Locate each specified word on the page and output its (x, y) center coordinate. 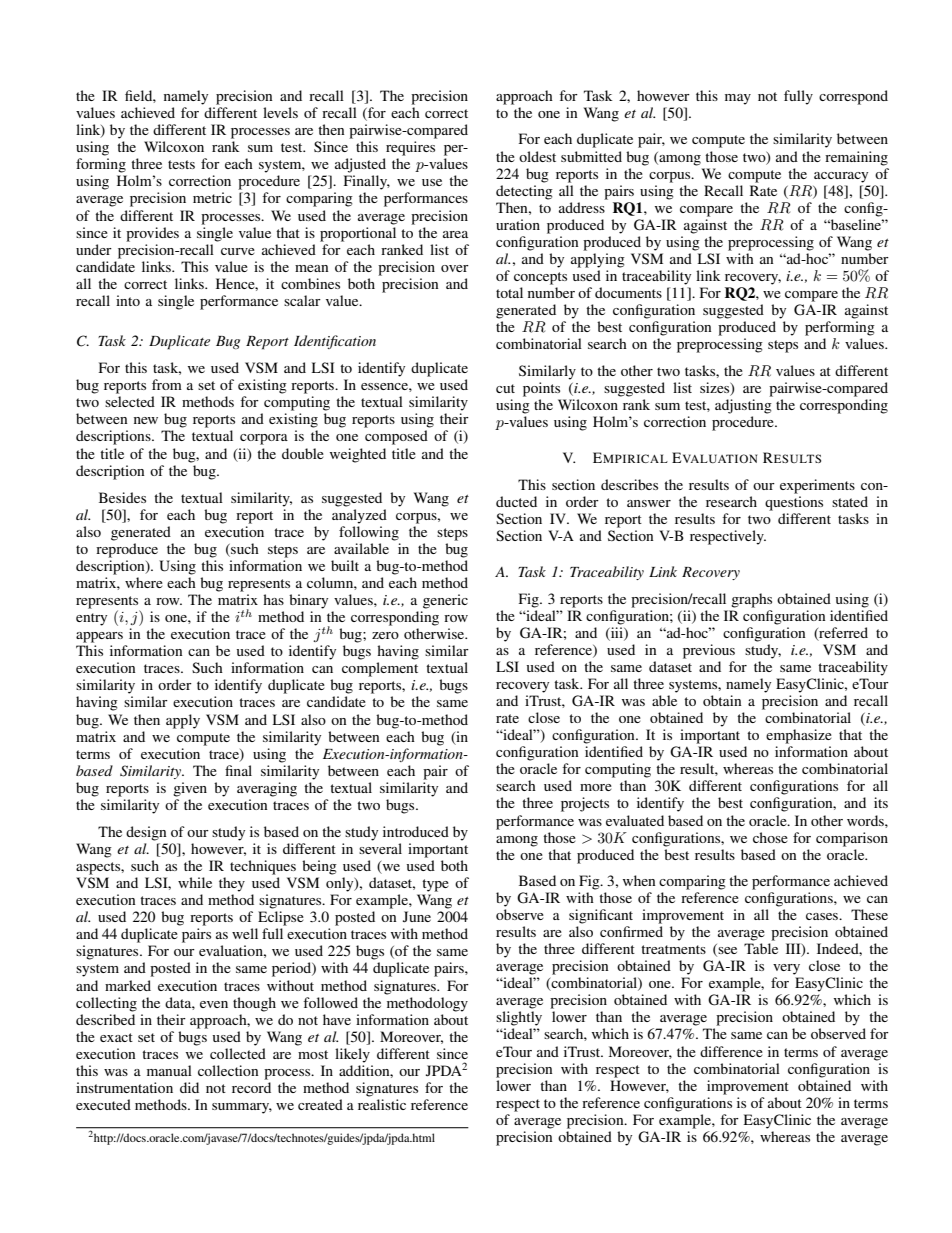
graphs (751, 600)
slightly (519, 1018)
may (738, 99)
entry (91, 619)
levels (280, 112)
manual (169, 1070)
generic (445, 601)
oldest (537, 156)
